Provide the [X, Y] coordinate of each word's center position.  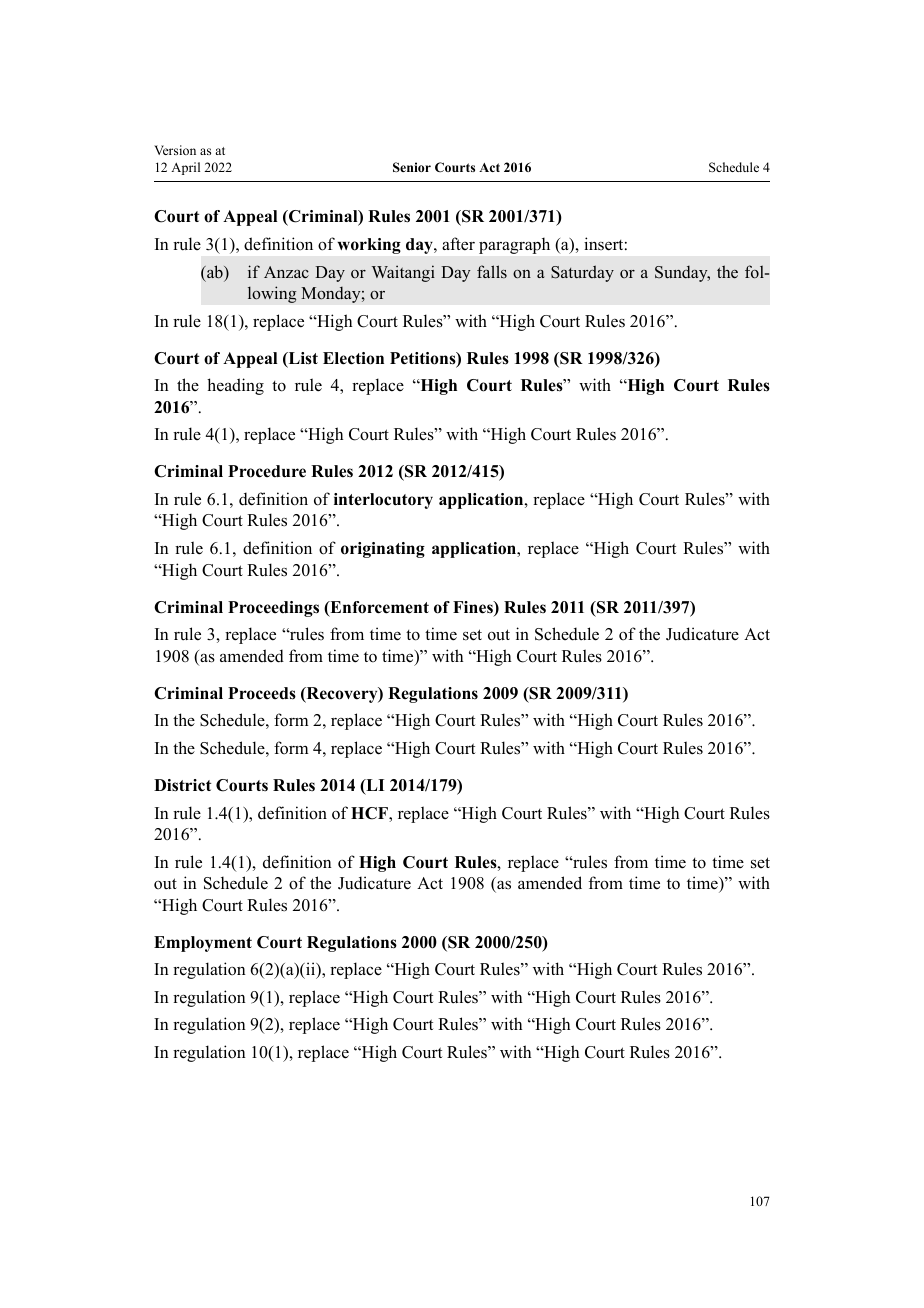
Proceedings [273, 609]
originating [383, 550]
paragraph [514, 246]
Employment [203, 944]
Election [353, 358]
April [185, 168]
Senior [412, 167]
